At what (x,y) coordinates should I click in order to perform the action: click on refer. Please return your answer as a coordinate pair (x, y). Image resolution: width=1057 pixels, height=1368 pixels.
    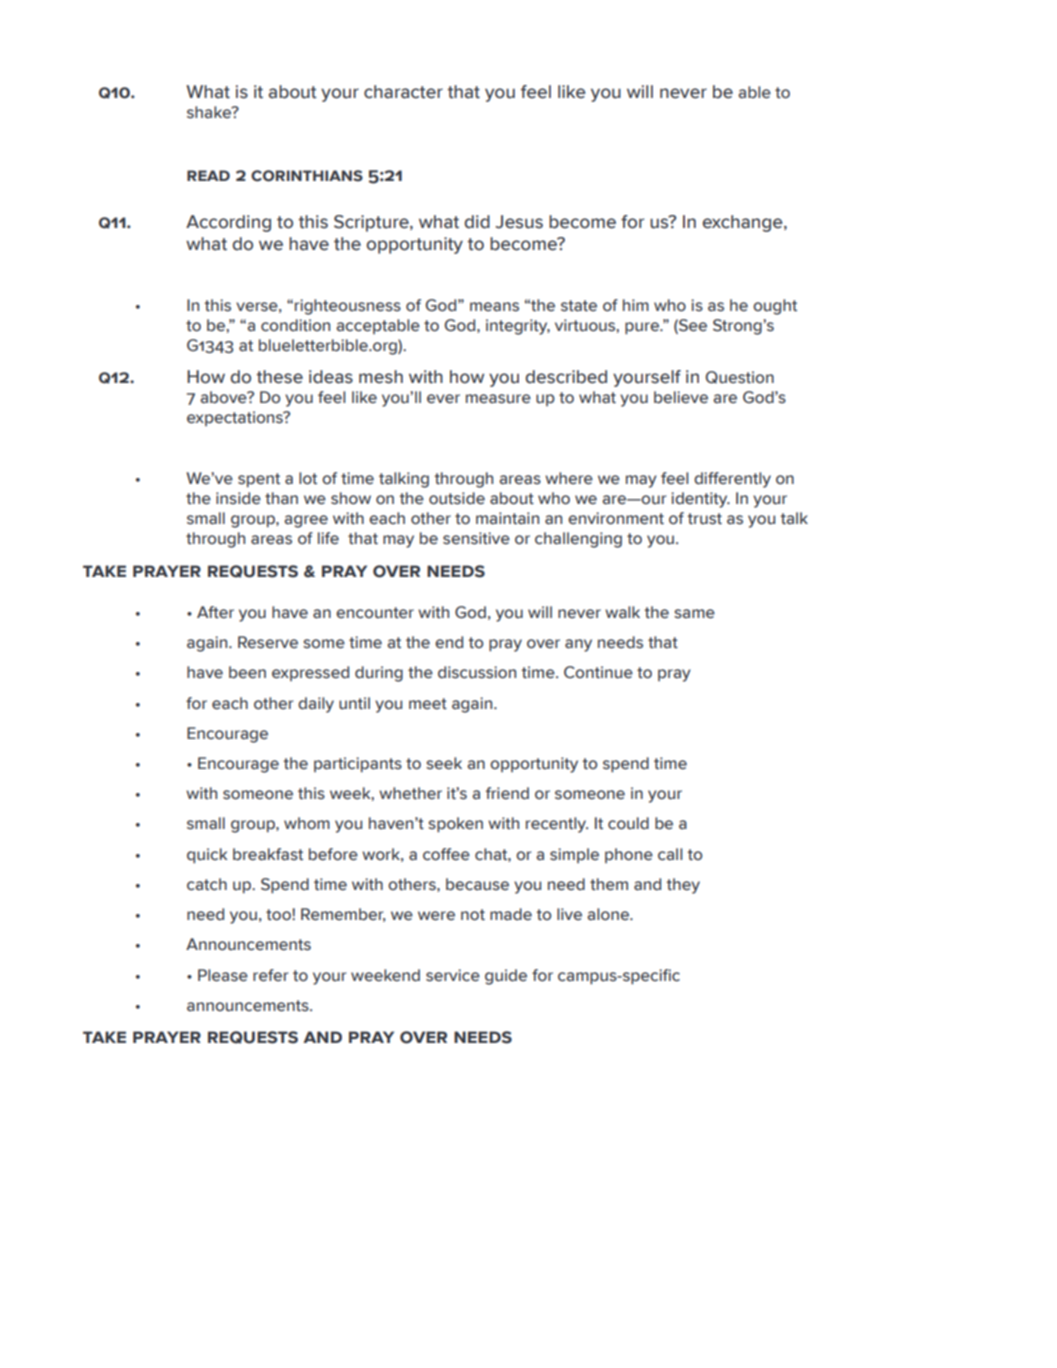
    Looking at the image, I should click on (270, 975).
